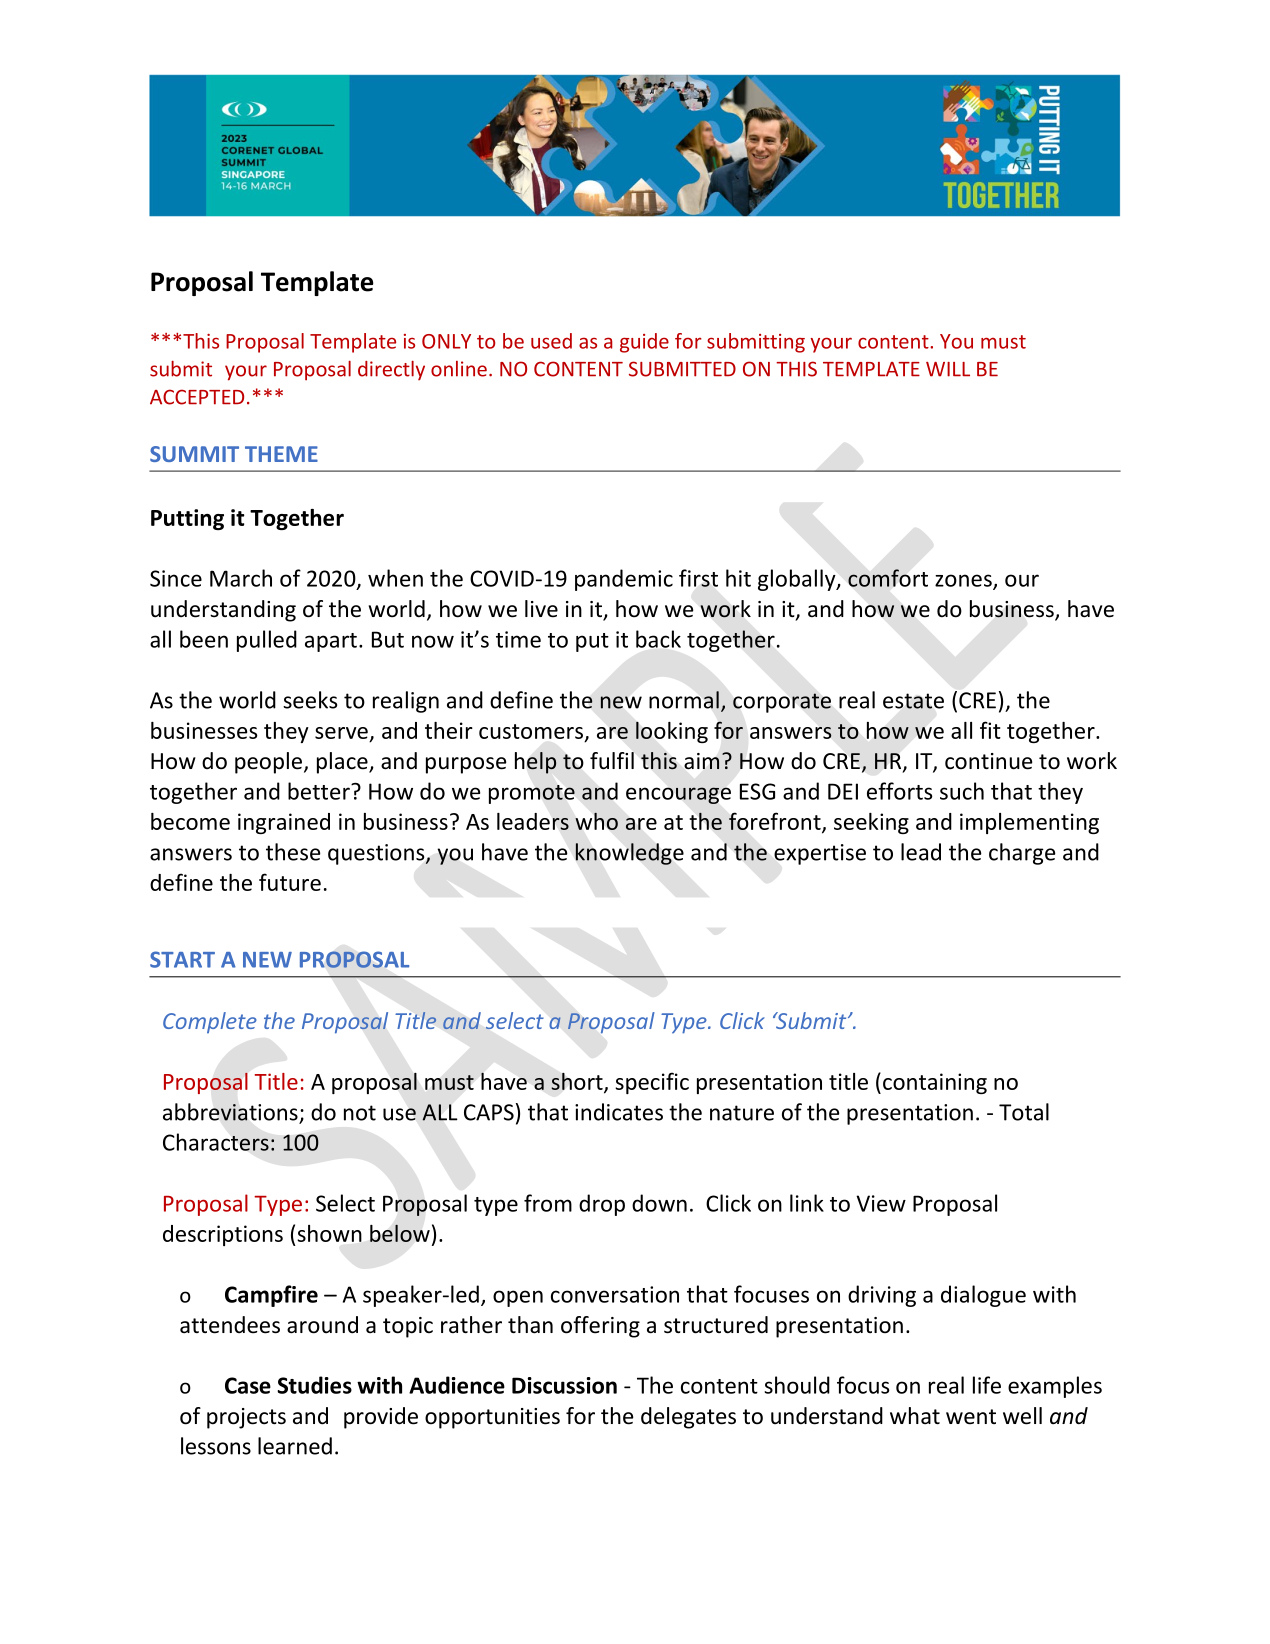 Image resolution: width=1270 pixels, height=1644 pixels. Describe the element at coordinates (948, 369) in the document. I see `WILL` at that location.
